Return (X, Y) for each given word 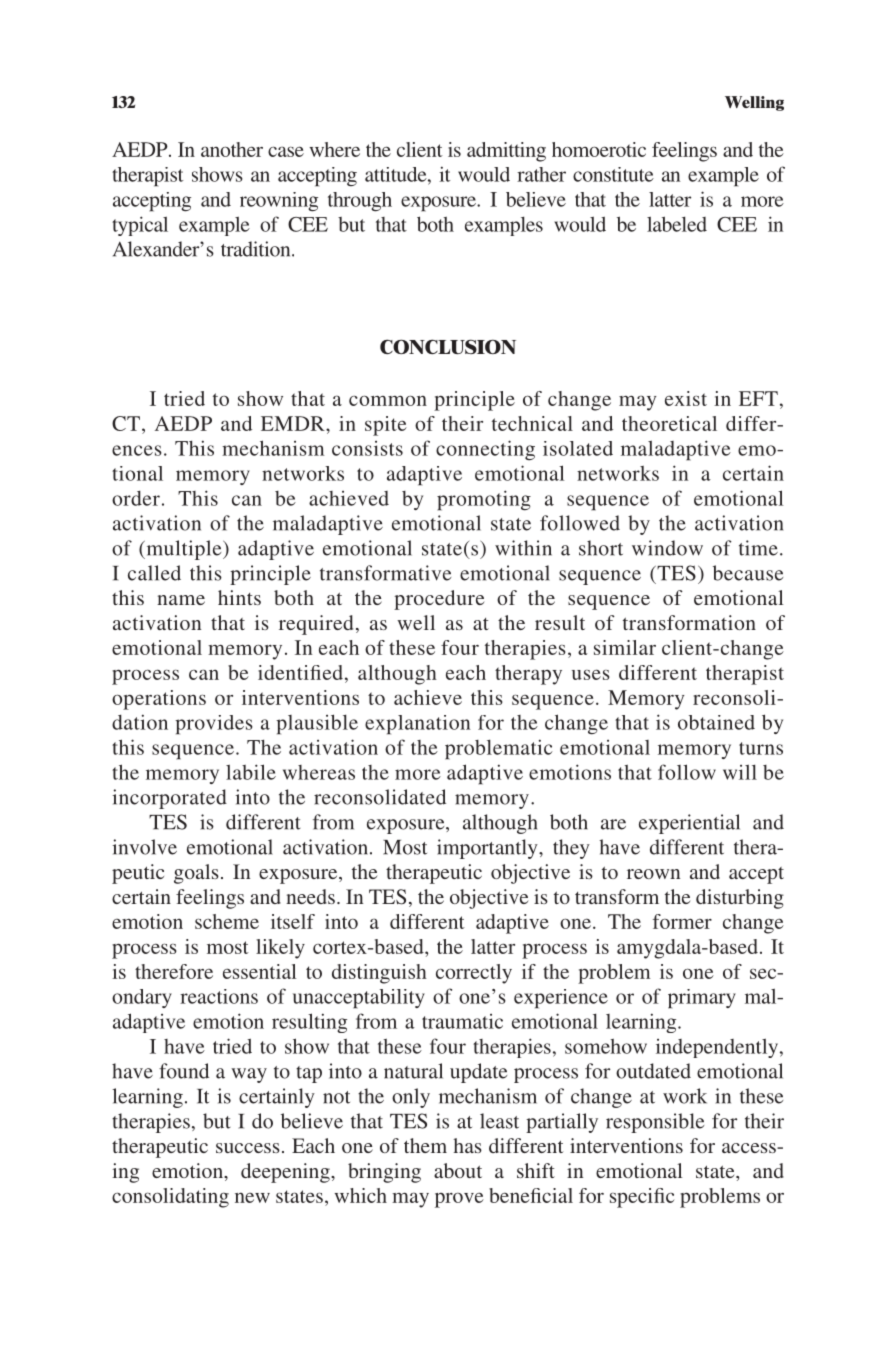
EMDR (294, 423)
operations (159, 700)
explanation (417, 725)
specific (642, 1198)
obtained (716, 722)
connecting (485, 450)
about (458, 1170)
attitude (397, 174)
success (248, 1148)
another (232, 149)
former (682, 921)
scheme (227, 921)
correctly (474, 974)
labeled (677, 224)
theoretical (669, 423)
